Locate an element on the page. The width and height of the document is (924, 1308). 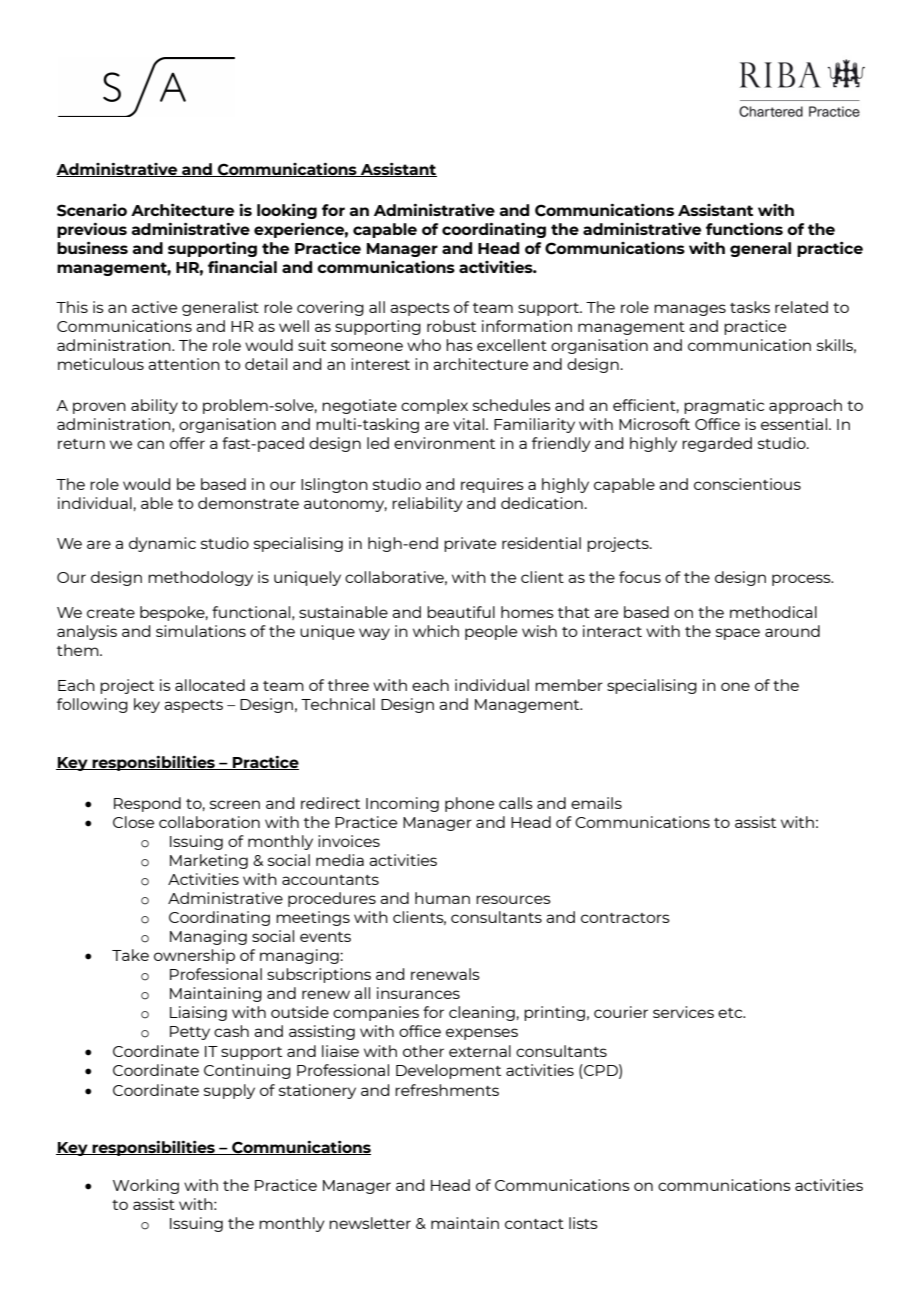
which is located at coordinates (436, 631).
